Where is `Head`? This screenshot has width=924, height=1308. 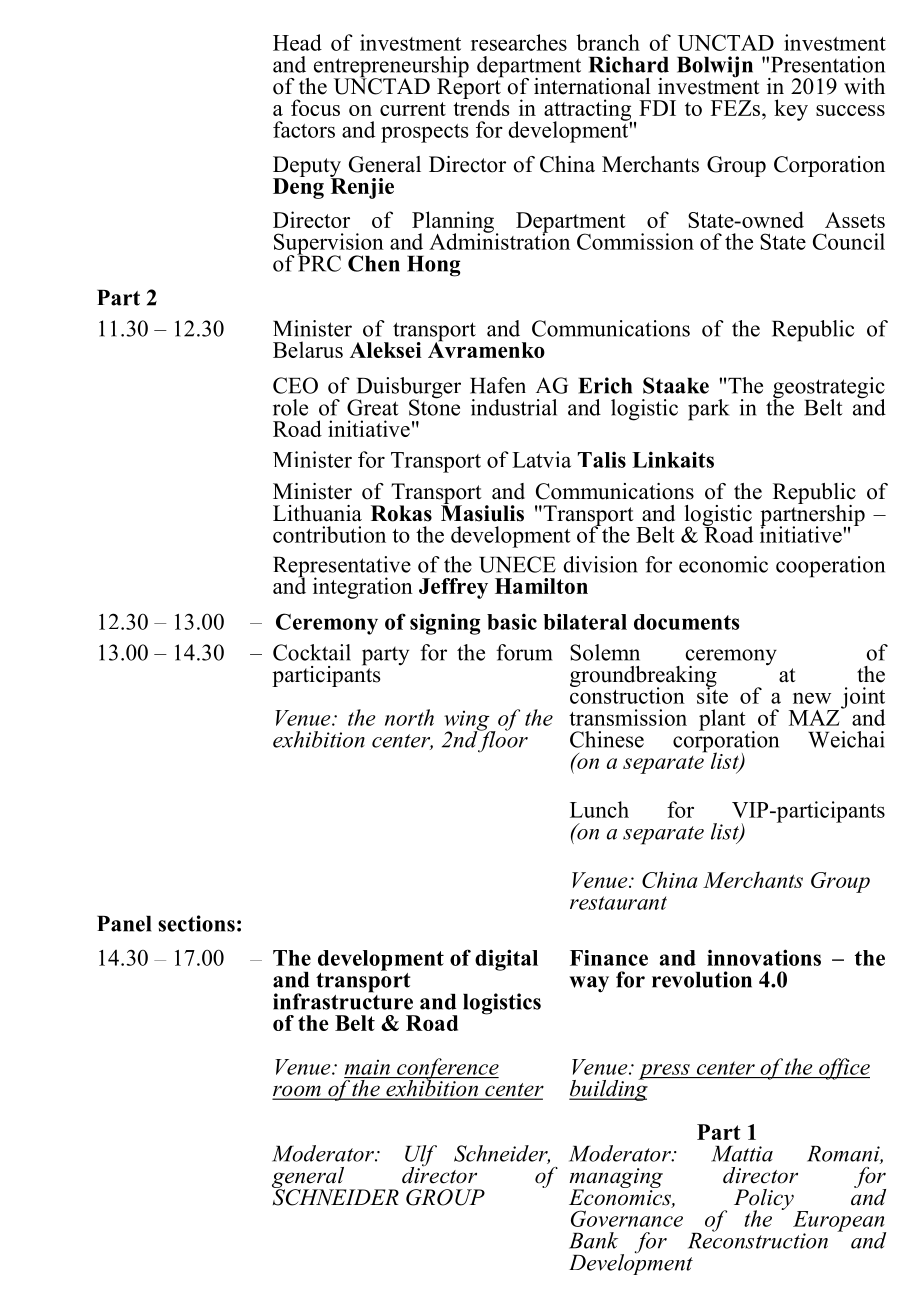
Head is located at coordinates (297, 42).
